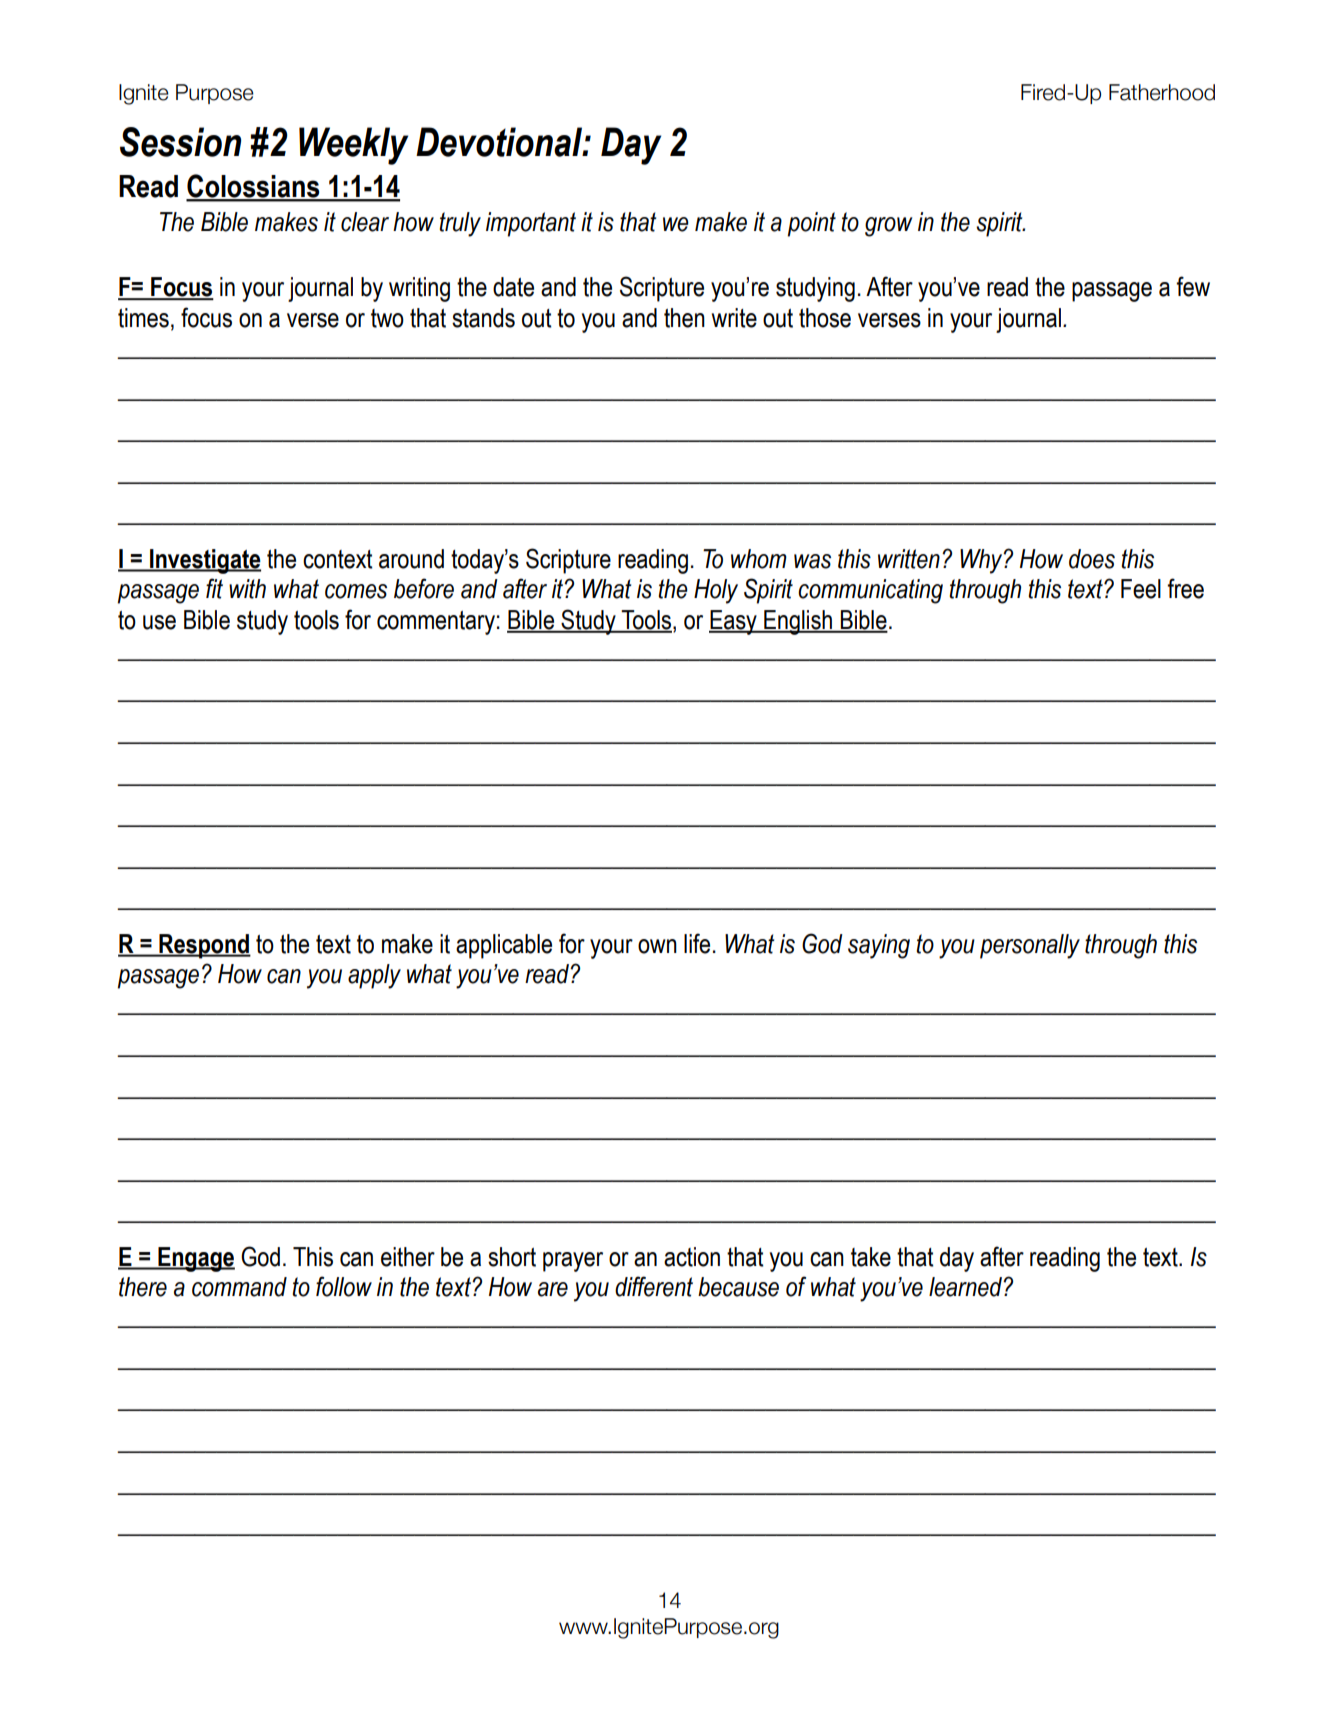  I want to click on Respond, so click(204, 946).
